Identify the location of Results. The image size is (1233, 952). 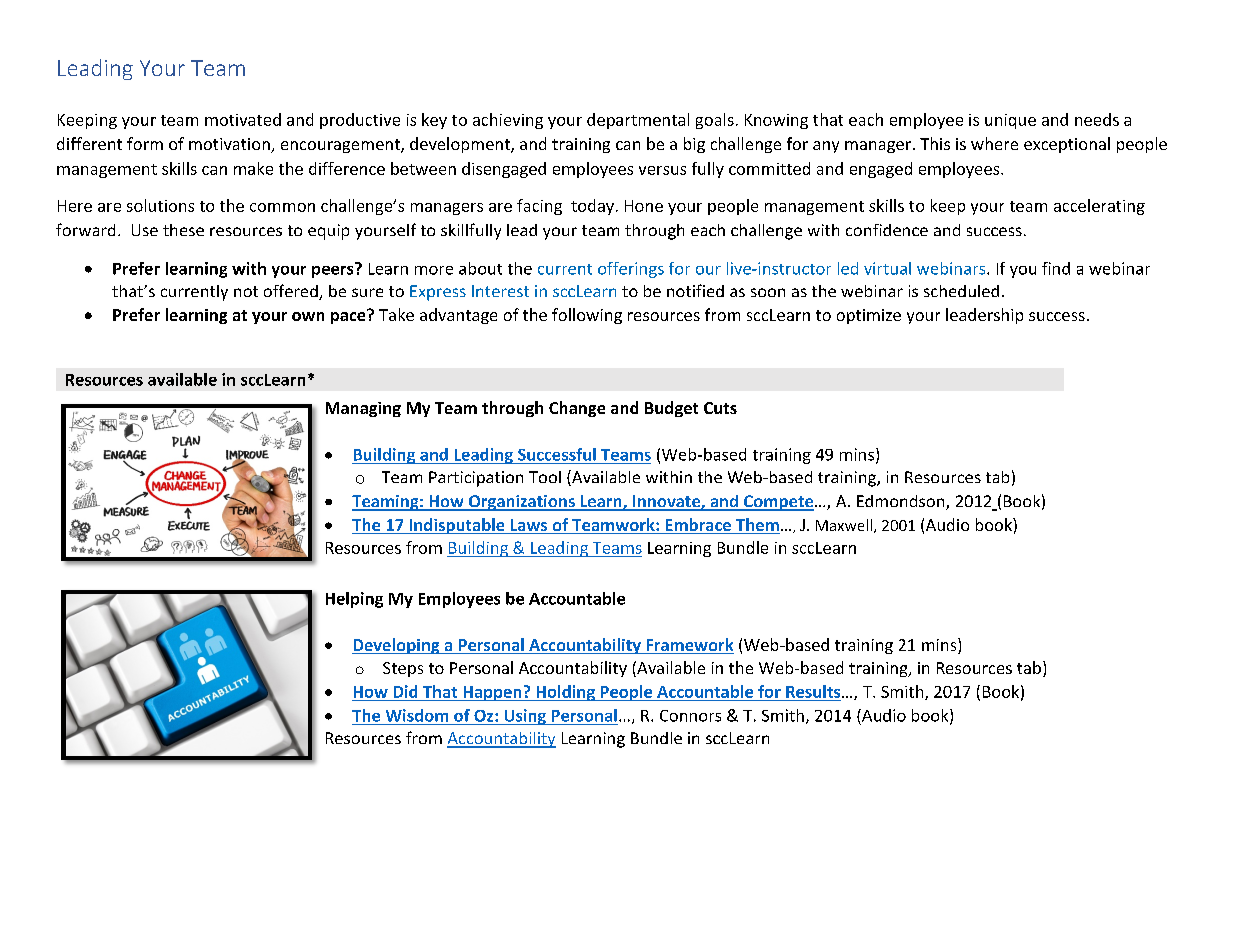
(814, 691).
